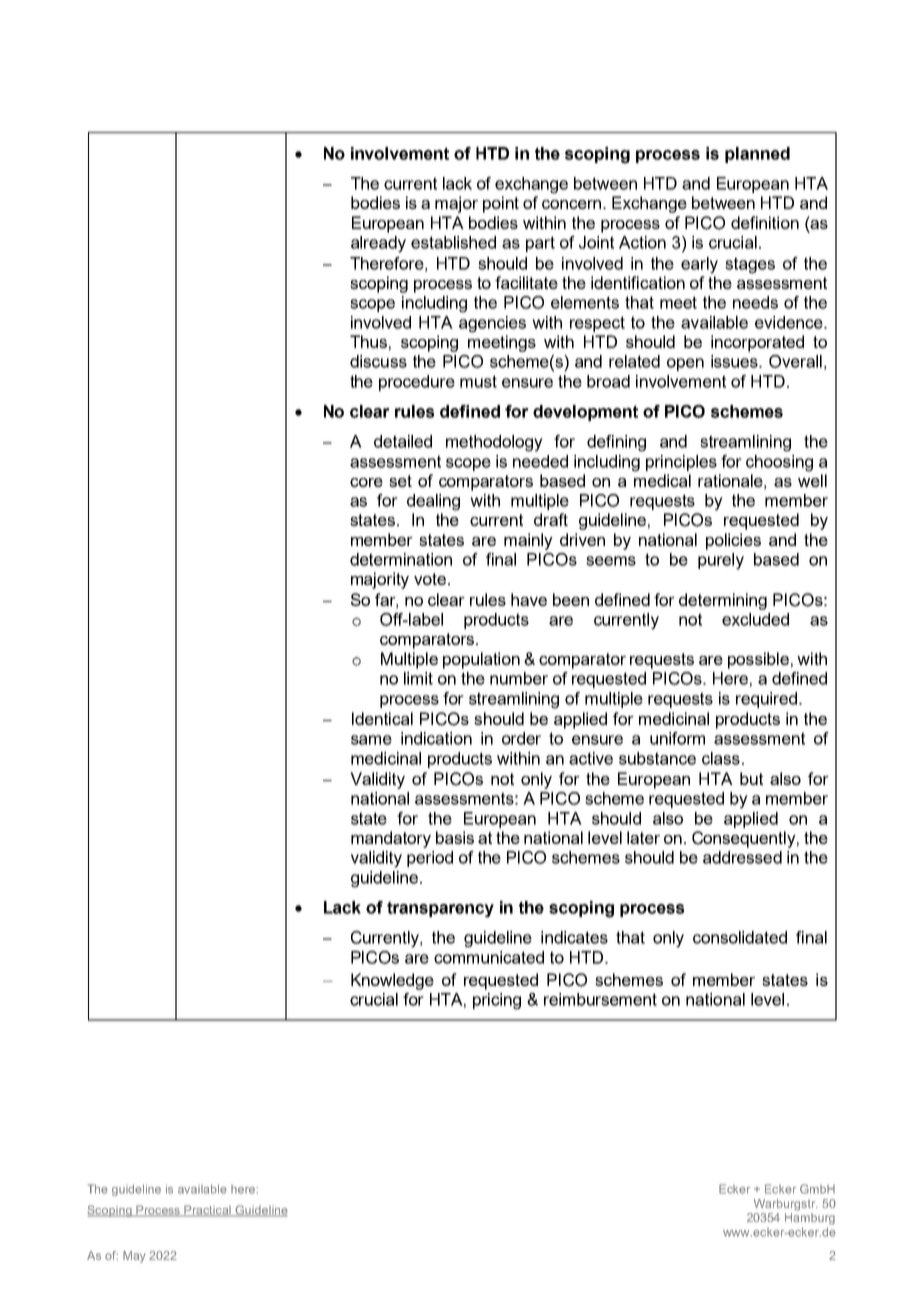 This image has height=1308, width=924. Describe the element at coordinates (207, 1211) in the image. I see `Practical` at that location.
